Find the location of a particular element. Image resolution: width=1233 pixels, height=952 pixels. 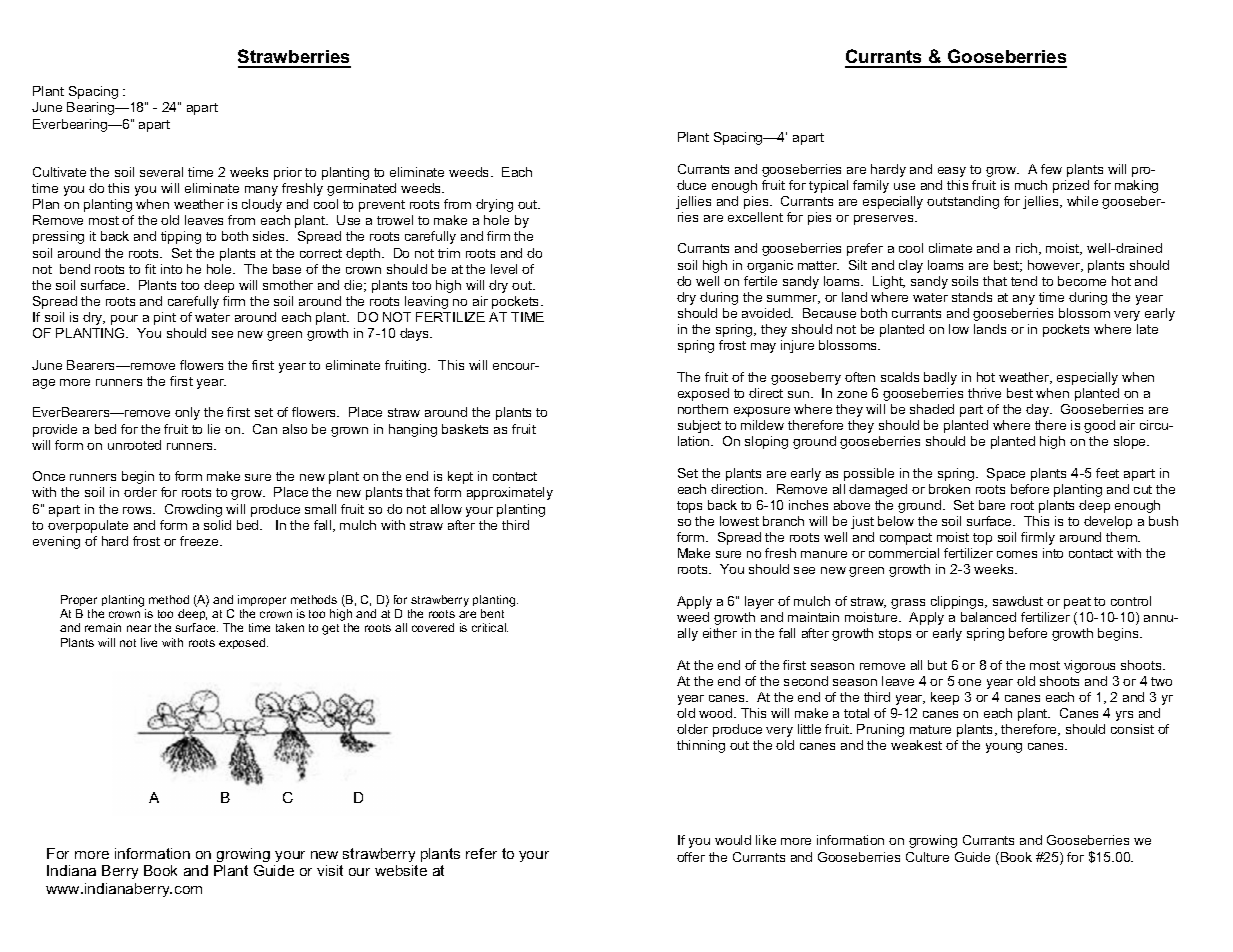

may is located at coordinates (763, 348).
